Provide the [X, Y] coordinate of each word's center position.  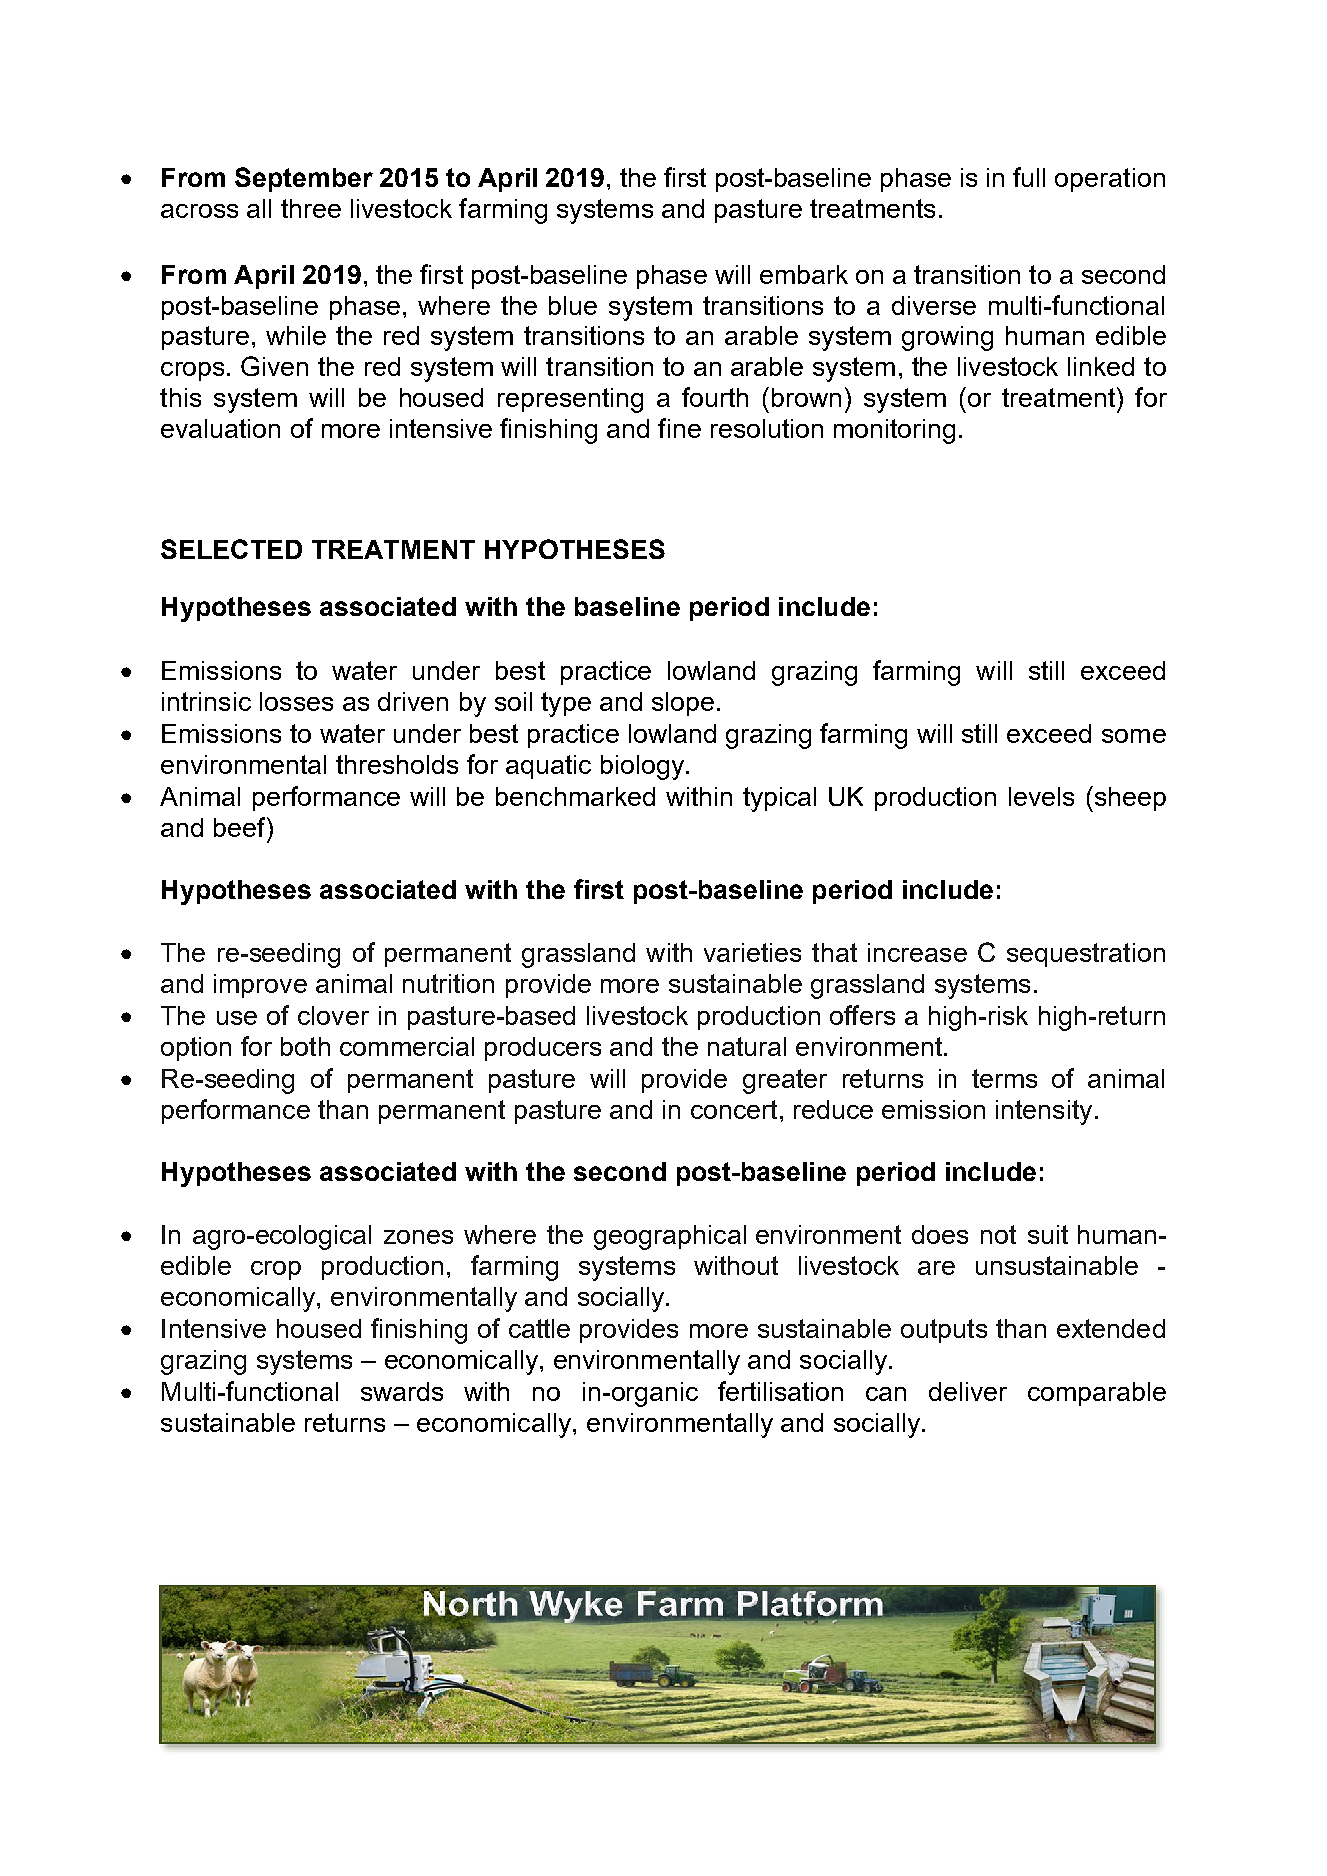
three [311, 208]
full [1029, 177]
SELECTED [231, 549]
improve [260, 986]
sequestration [1086, 955]
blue [573, 305]
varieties [752, 952]
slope [683, 704]
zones [418, 1237]
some [1134, 736]
